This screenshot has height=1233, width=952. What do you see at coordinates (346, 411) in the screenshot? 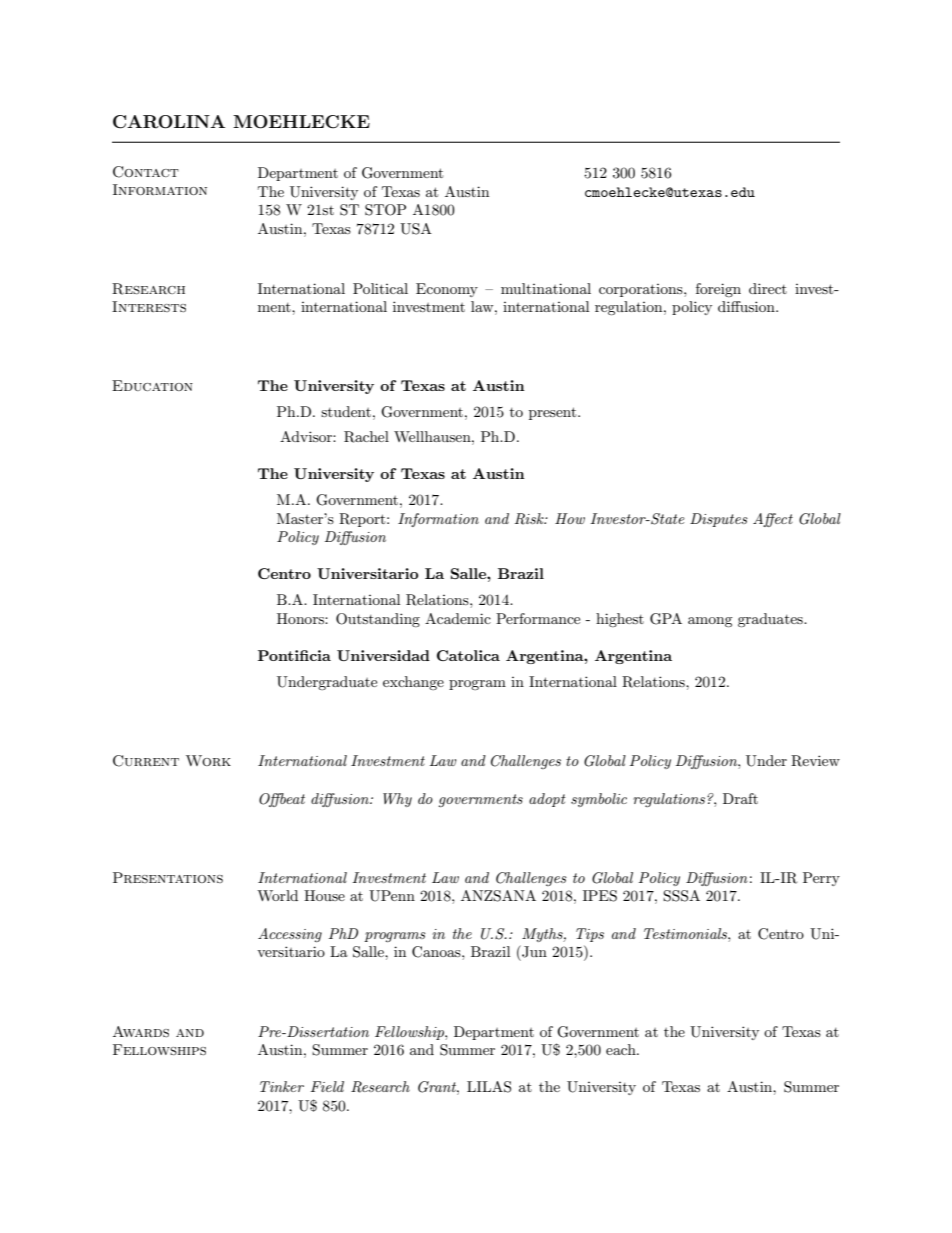
I see `student` at bounding box center [346, 411].
